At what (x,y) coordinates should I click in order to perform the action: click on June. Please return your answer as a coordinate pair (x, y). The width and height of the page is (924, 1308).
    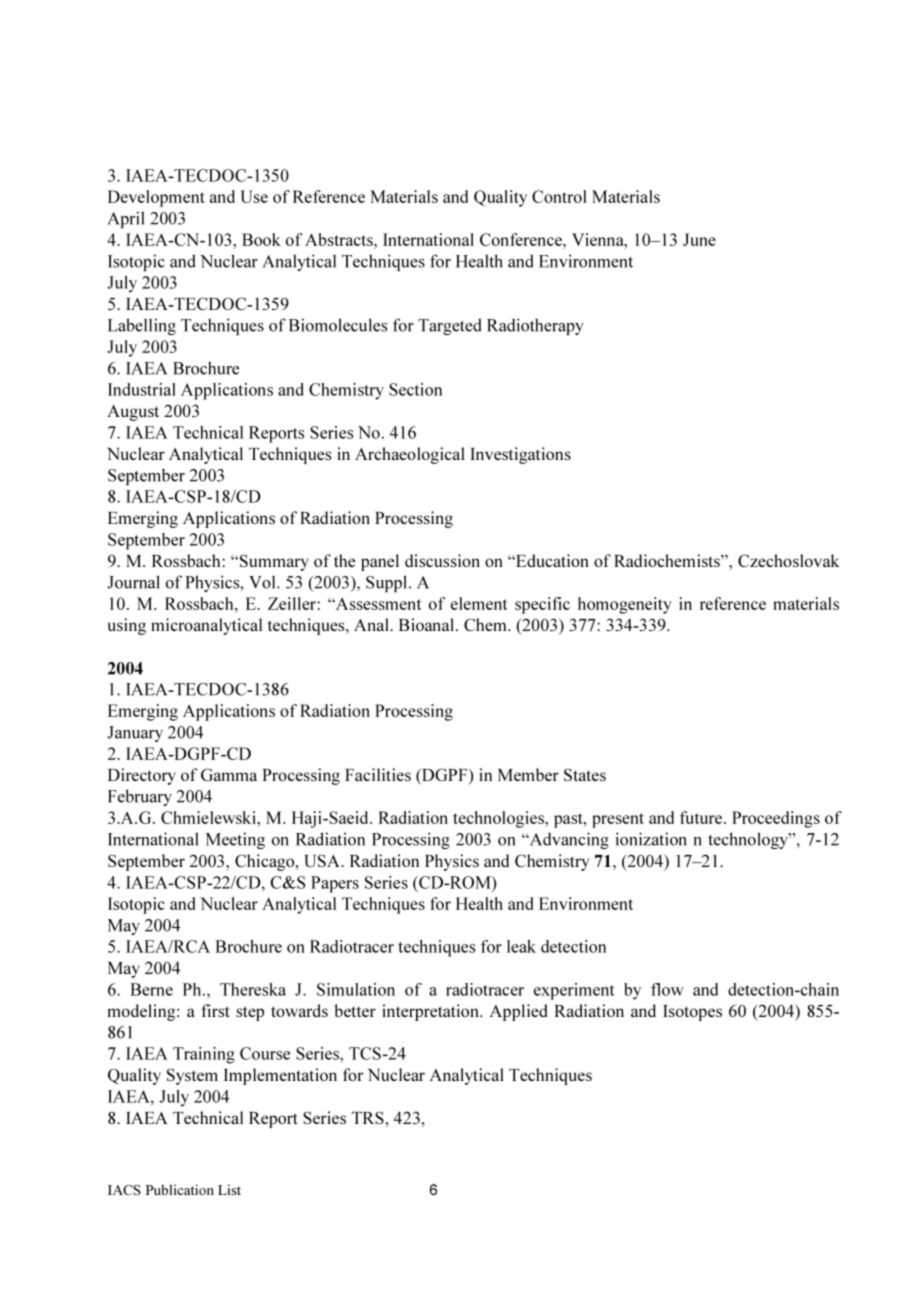
    Looking at the image, I should click on (699, 239).
